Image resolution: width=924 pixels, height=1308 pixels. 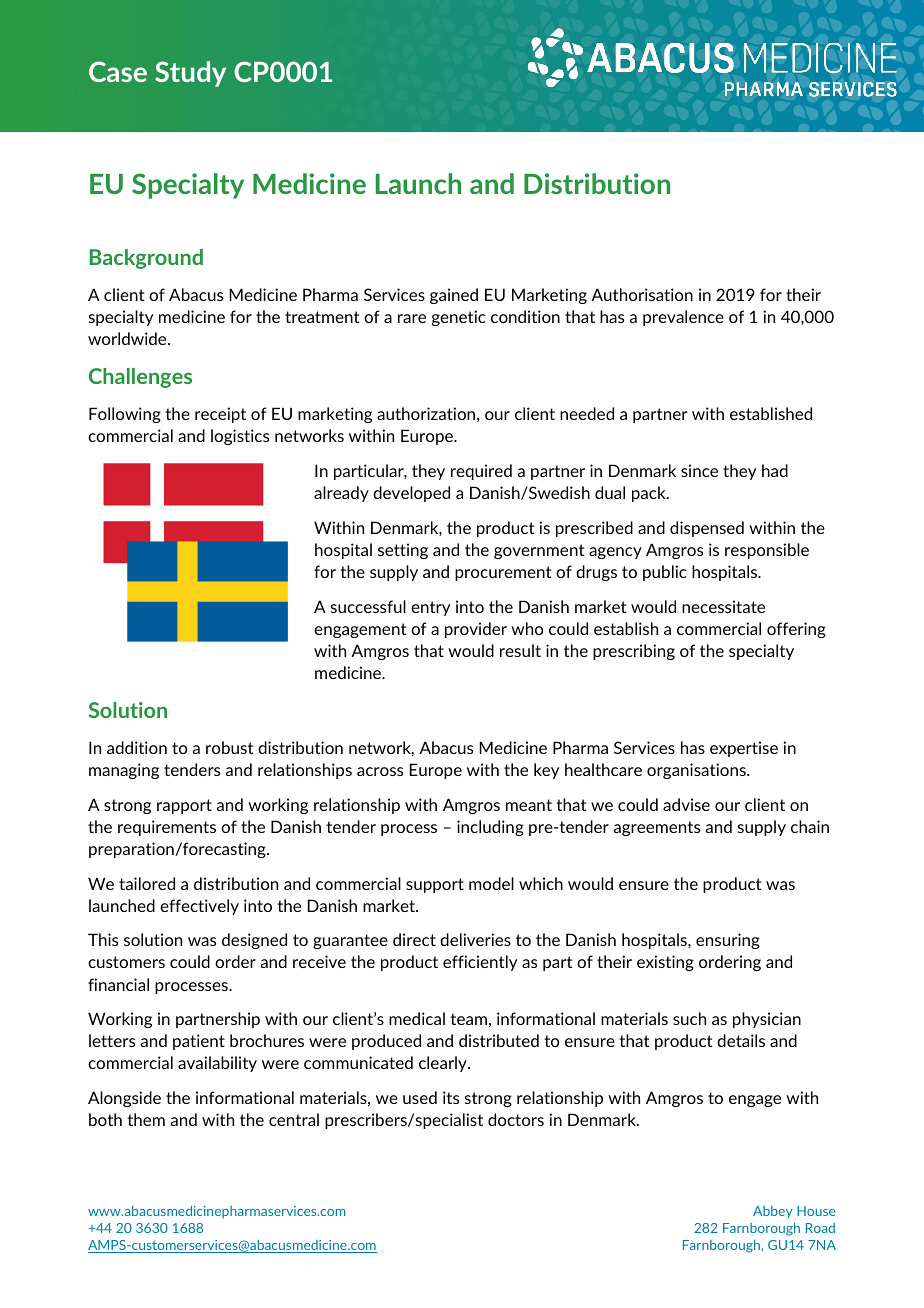 What do you see at coordinates (642, 294) in the document?
I see `Authorisation` at bounding box center [642, 294].
